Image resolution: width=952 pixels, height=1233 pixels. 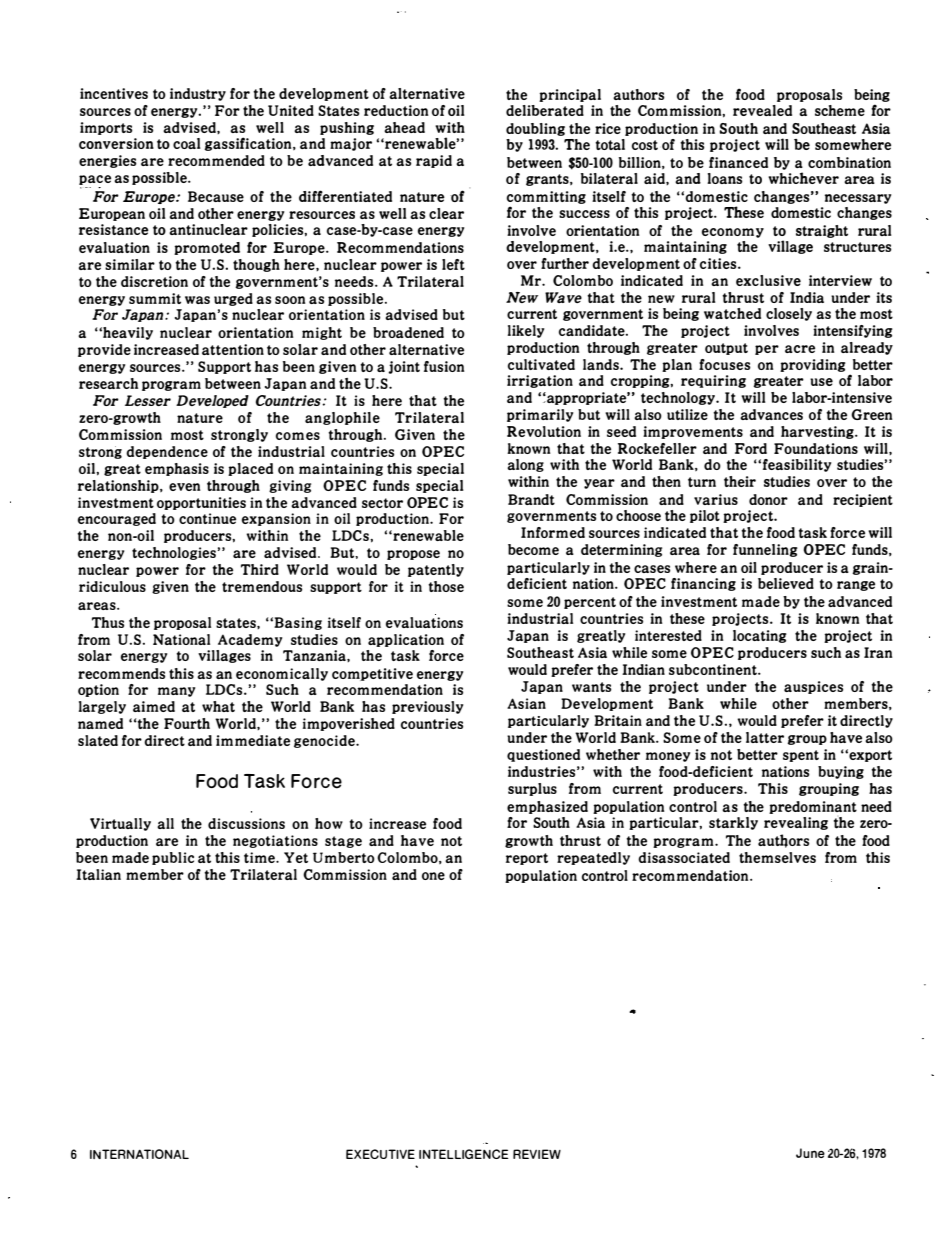 I want to click on revealed, so click(x=762, y=110).
